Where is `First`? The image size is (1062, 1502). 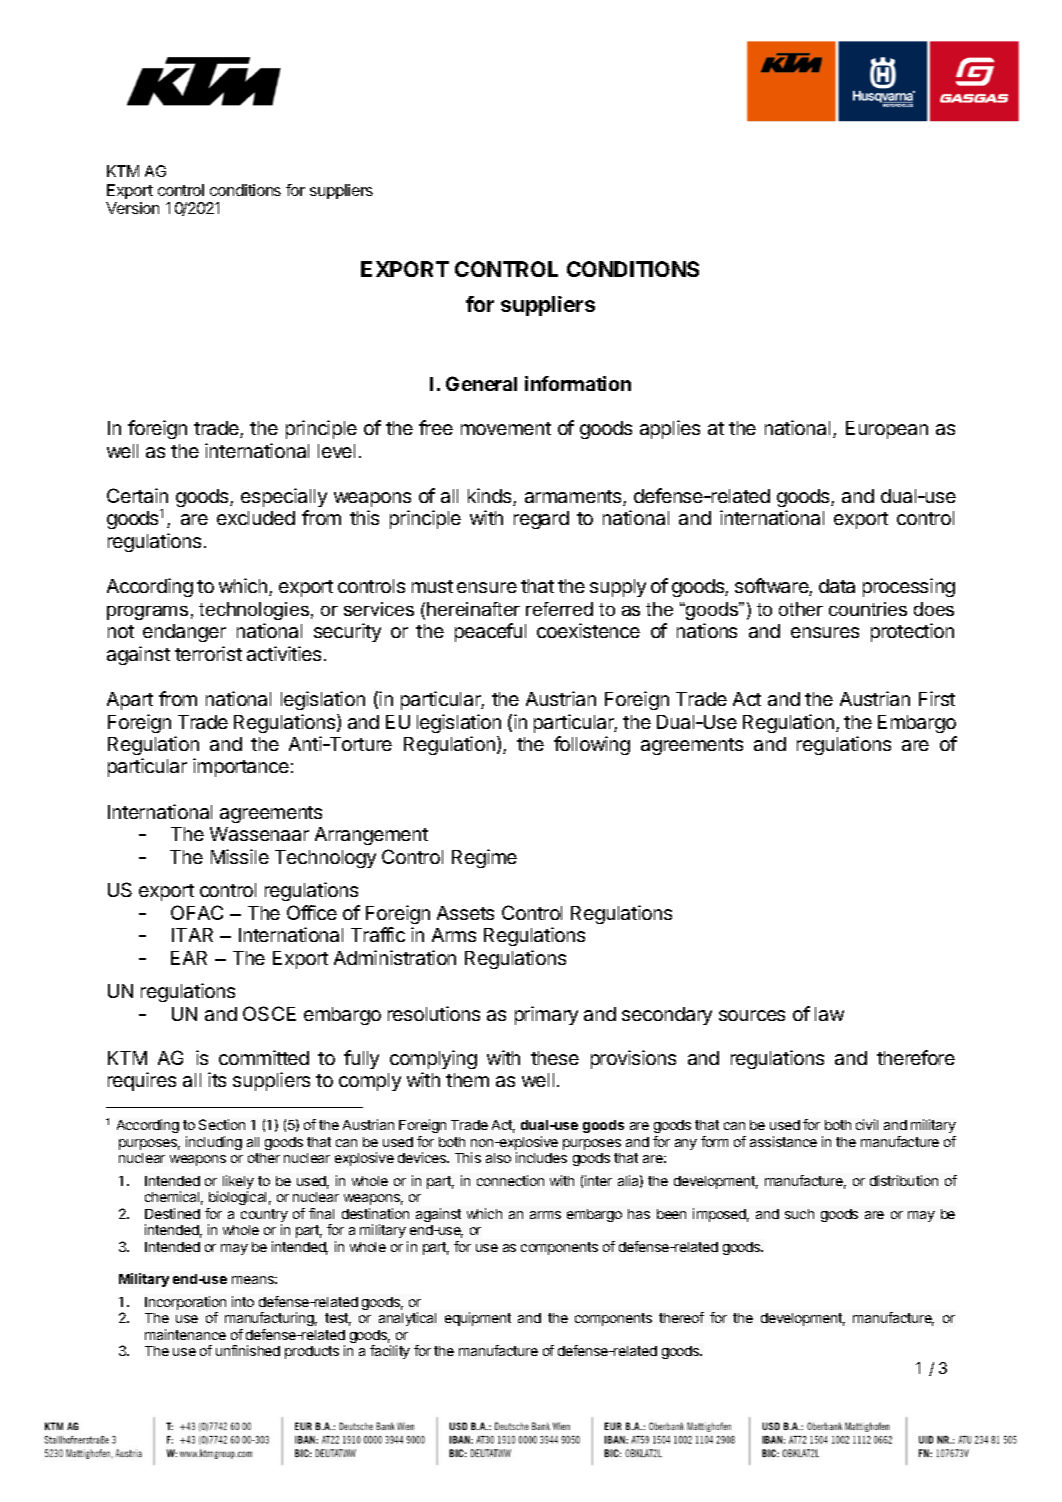 First is located at coordinates (937, 698).
